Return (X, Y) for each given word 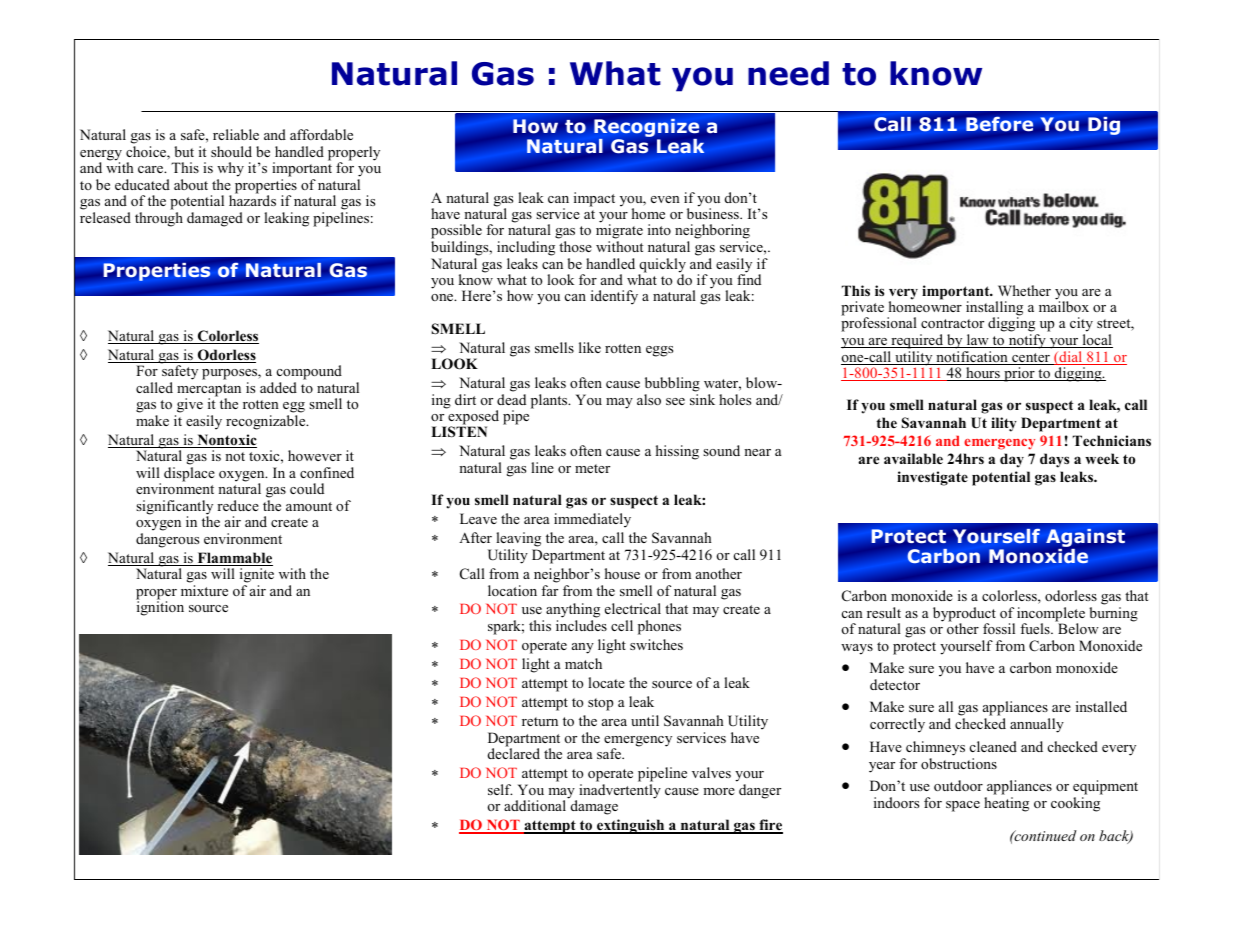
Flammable (234, 559)
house (622, 573)
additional (535, 805)
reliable (236, 134)
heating (1006, 804)
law (977, 341)
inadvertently (620, 791)
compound (309, 374)
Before (1000, 124)
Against (1085, 539)
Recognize (646, 129)
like (590, 347)
